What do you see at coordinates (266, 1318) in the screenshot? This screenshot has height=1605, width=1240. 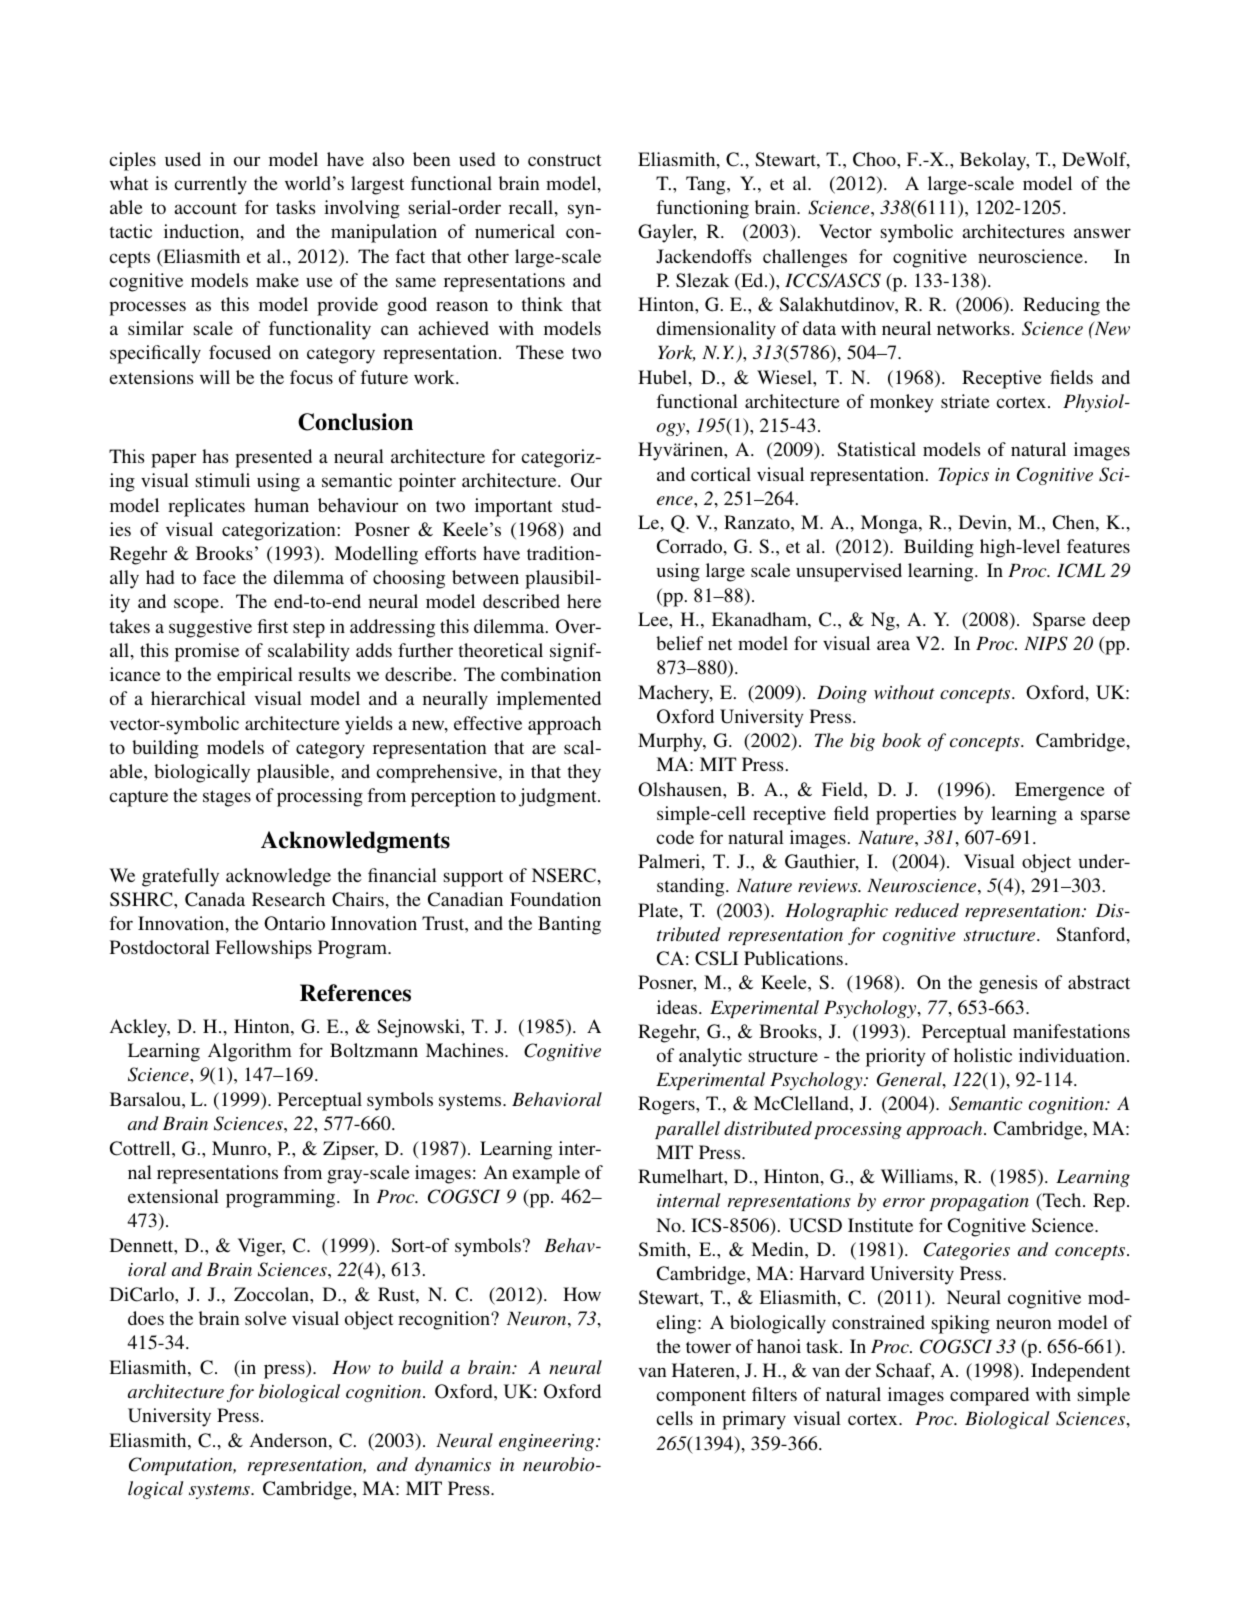 I see `solve` at bounding box center [266, 1318].
